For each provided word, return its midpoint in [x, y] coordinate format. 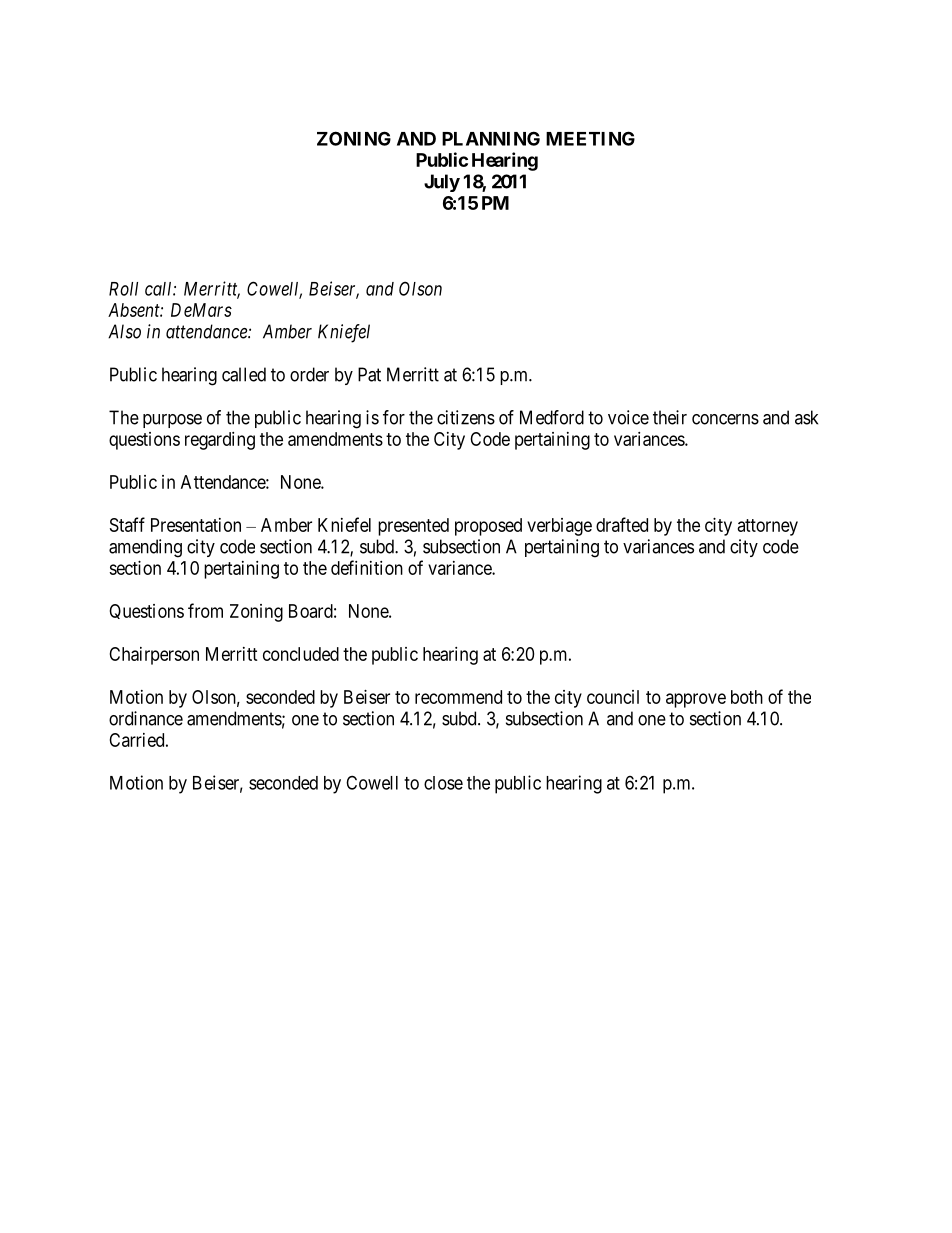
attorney [768, 527]
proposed [488, 527]
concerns [725, 419]
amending [145, 548]
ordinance [146, 718]
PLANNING [491, 138]
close [443, 783]
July [442, 183]
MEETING [590, 138]
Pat [369, 374]
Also [124, 331]
